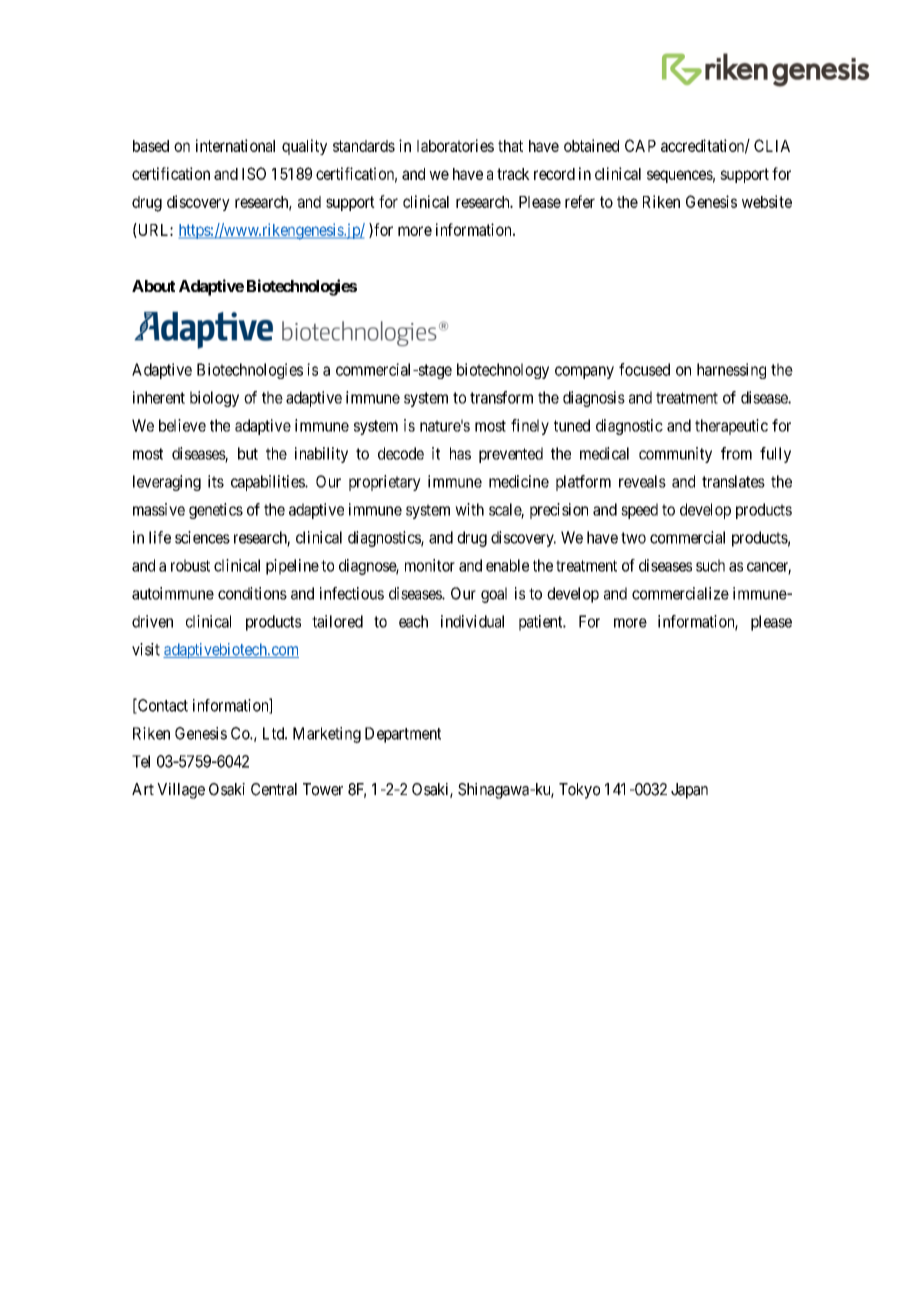 The width and height of the image is (924, 1308). What do you see at coordinates (503, 371) in the image?
I see `biotechnology` at bounding box center [503, 371].
